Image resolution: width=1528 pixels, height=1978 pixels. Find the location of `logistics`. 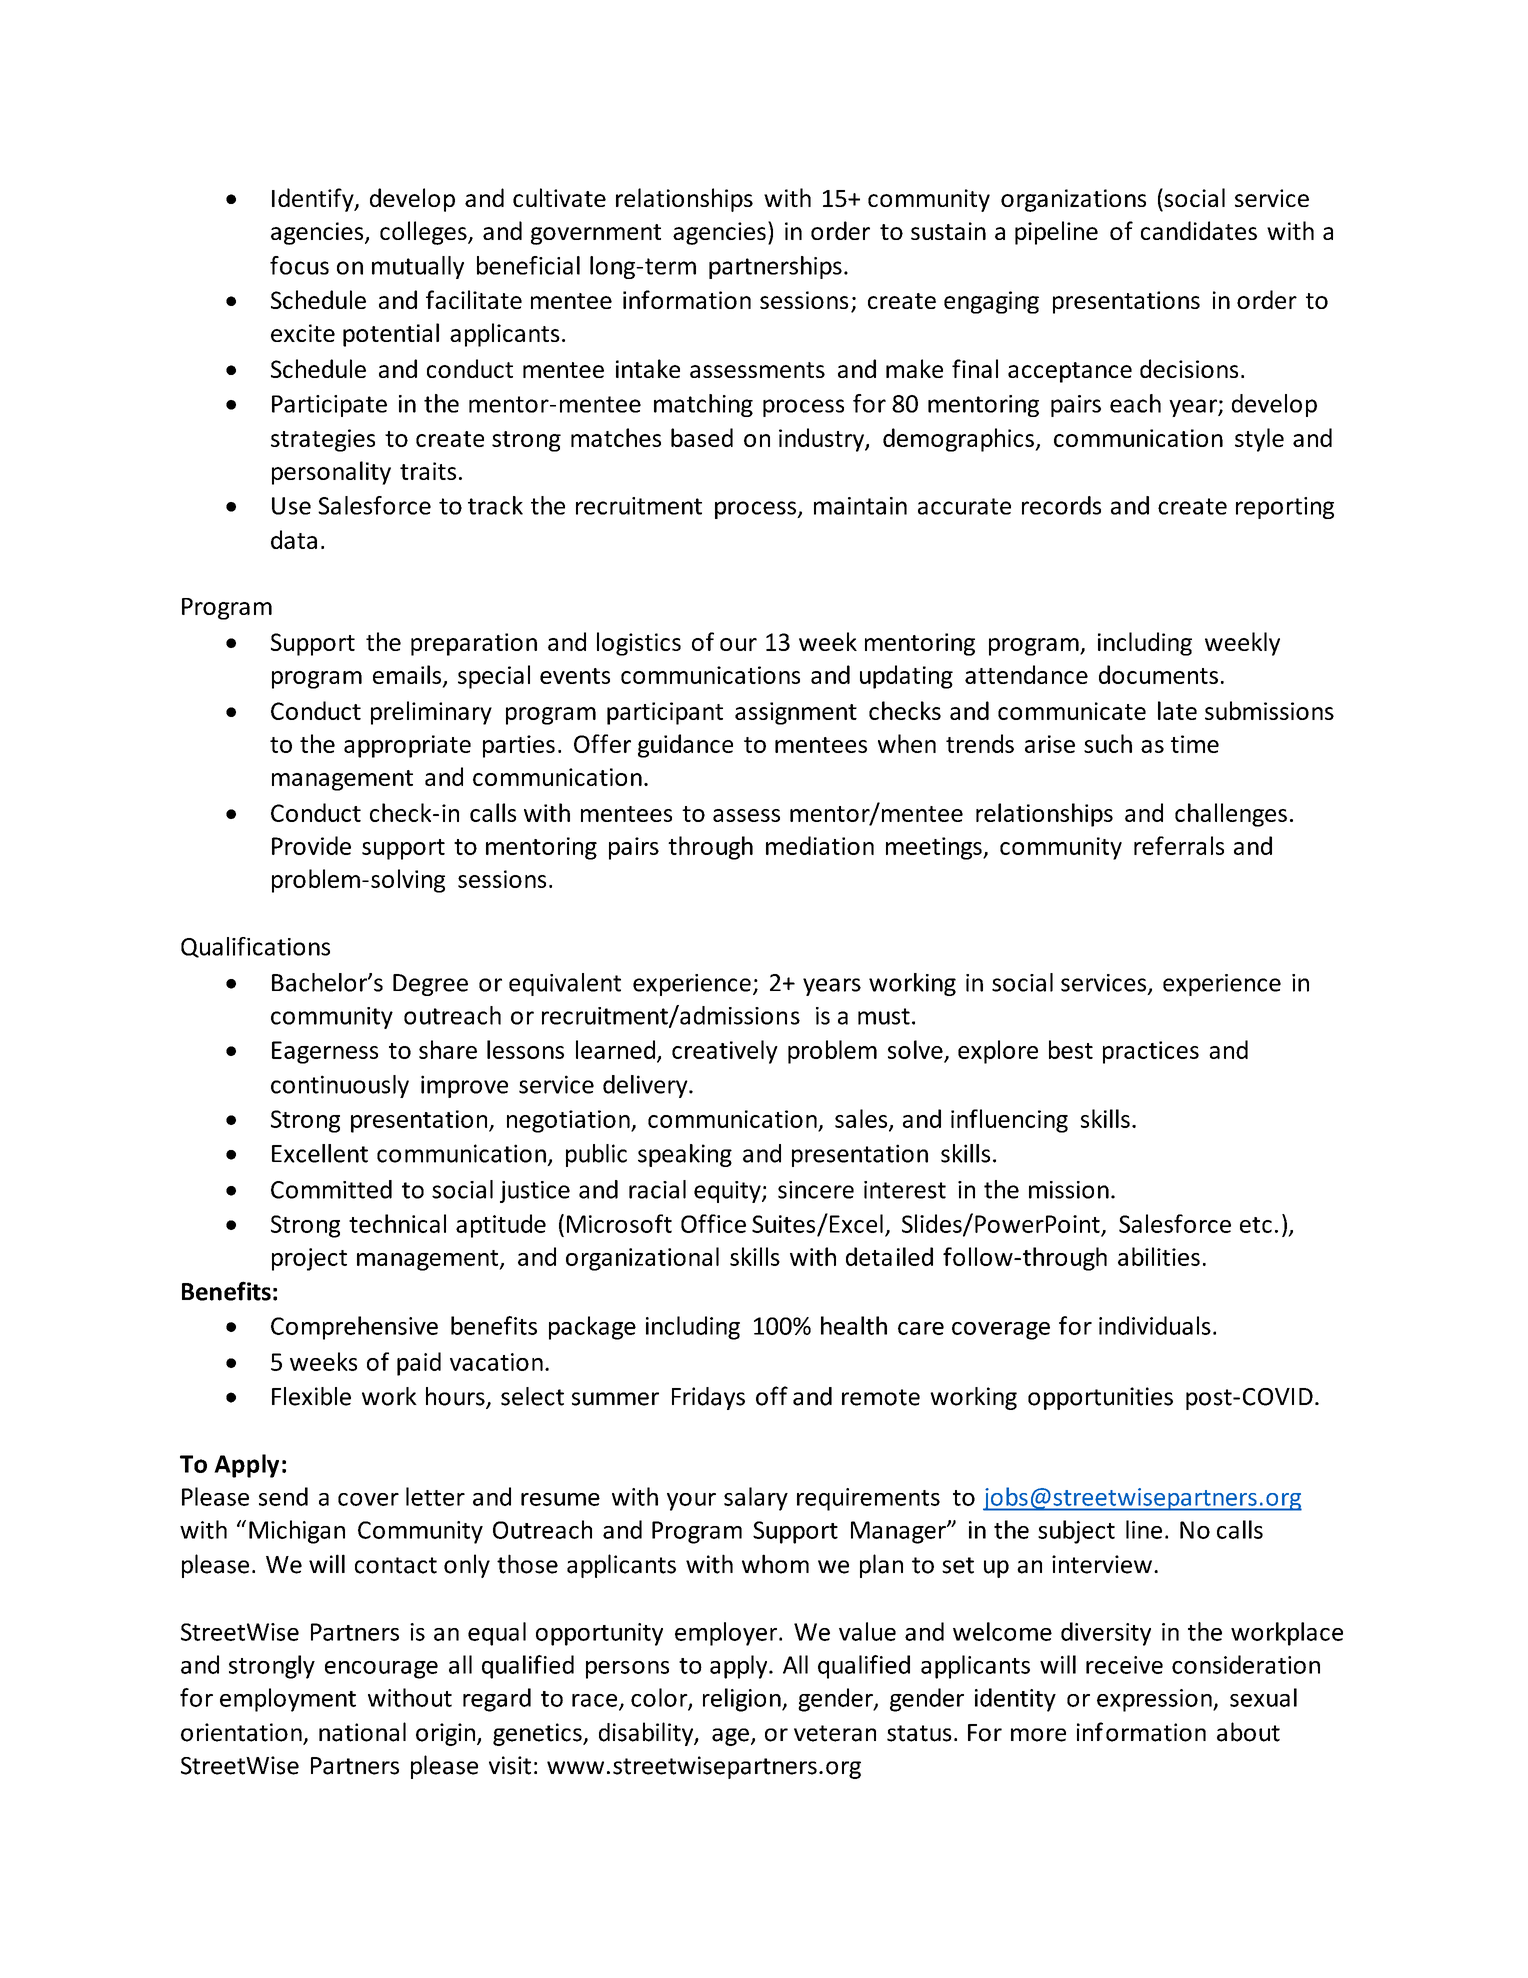

logistics is located at coordinates (639, 644).
